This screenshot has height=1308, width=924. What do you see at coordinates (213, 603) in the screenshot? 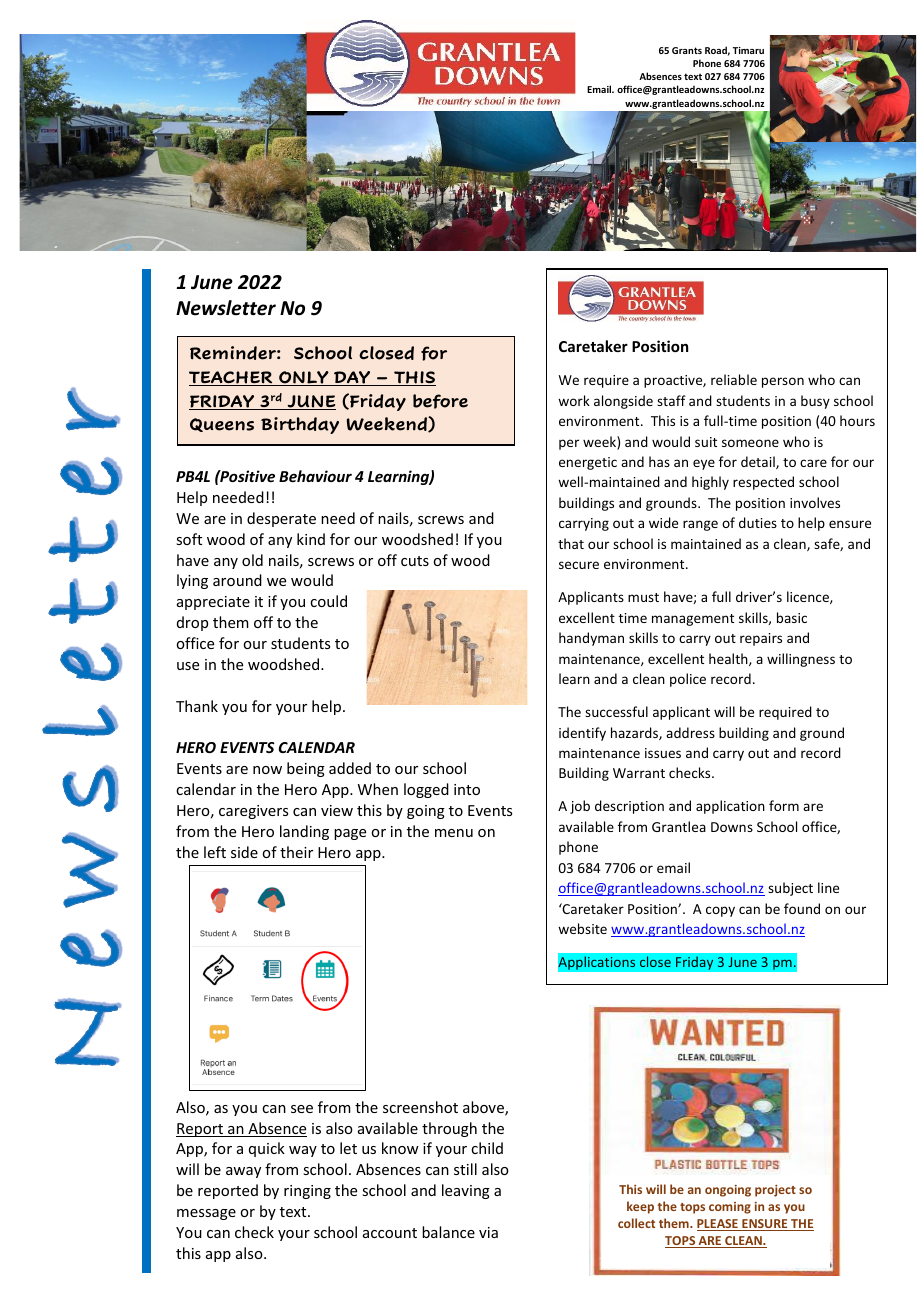
I see `appreciate` at bounding box center [213, 603].
